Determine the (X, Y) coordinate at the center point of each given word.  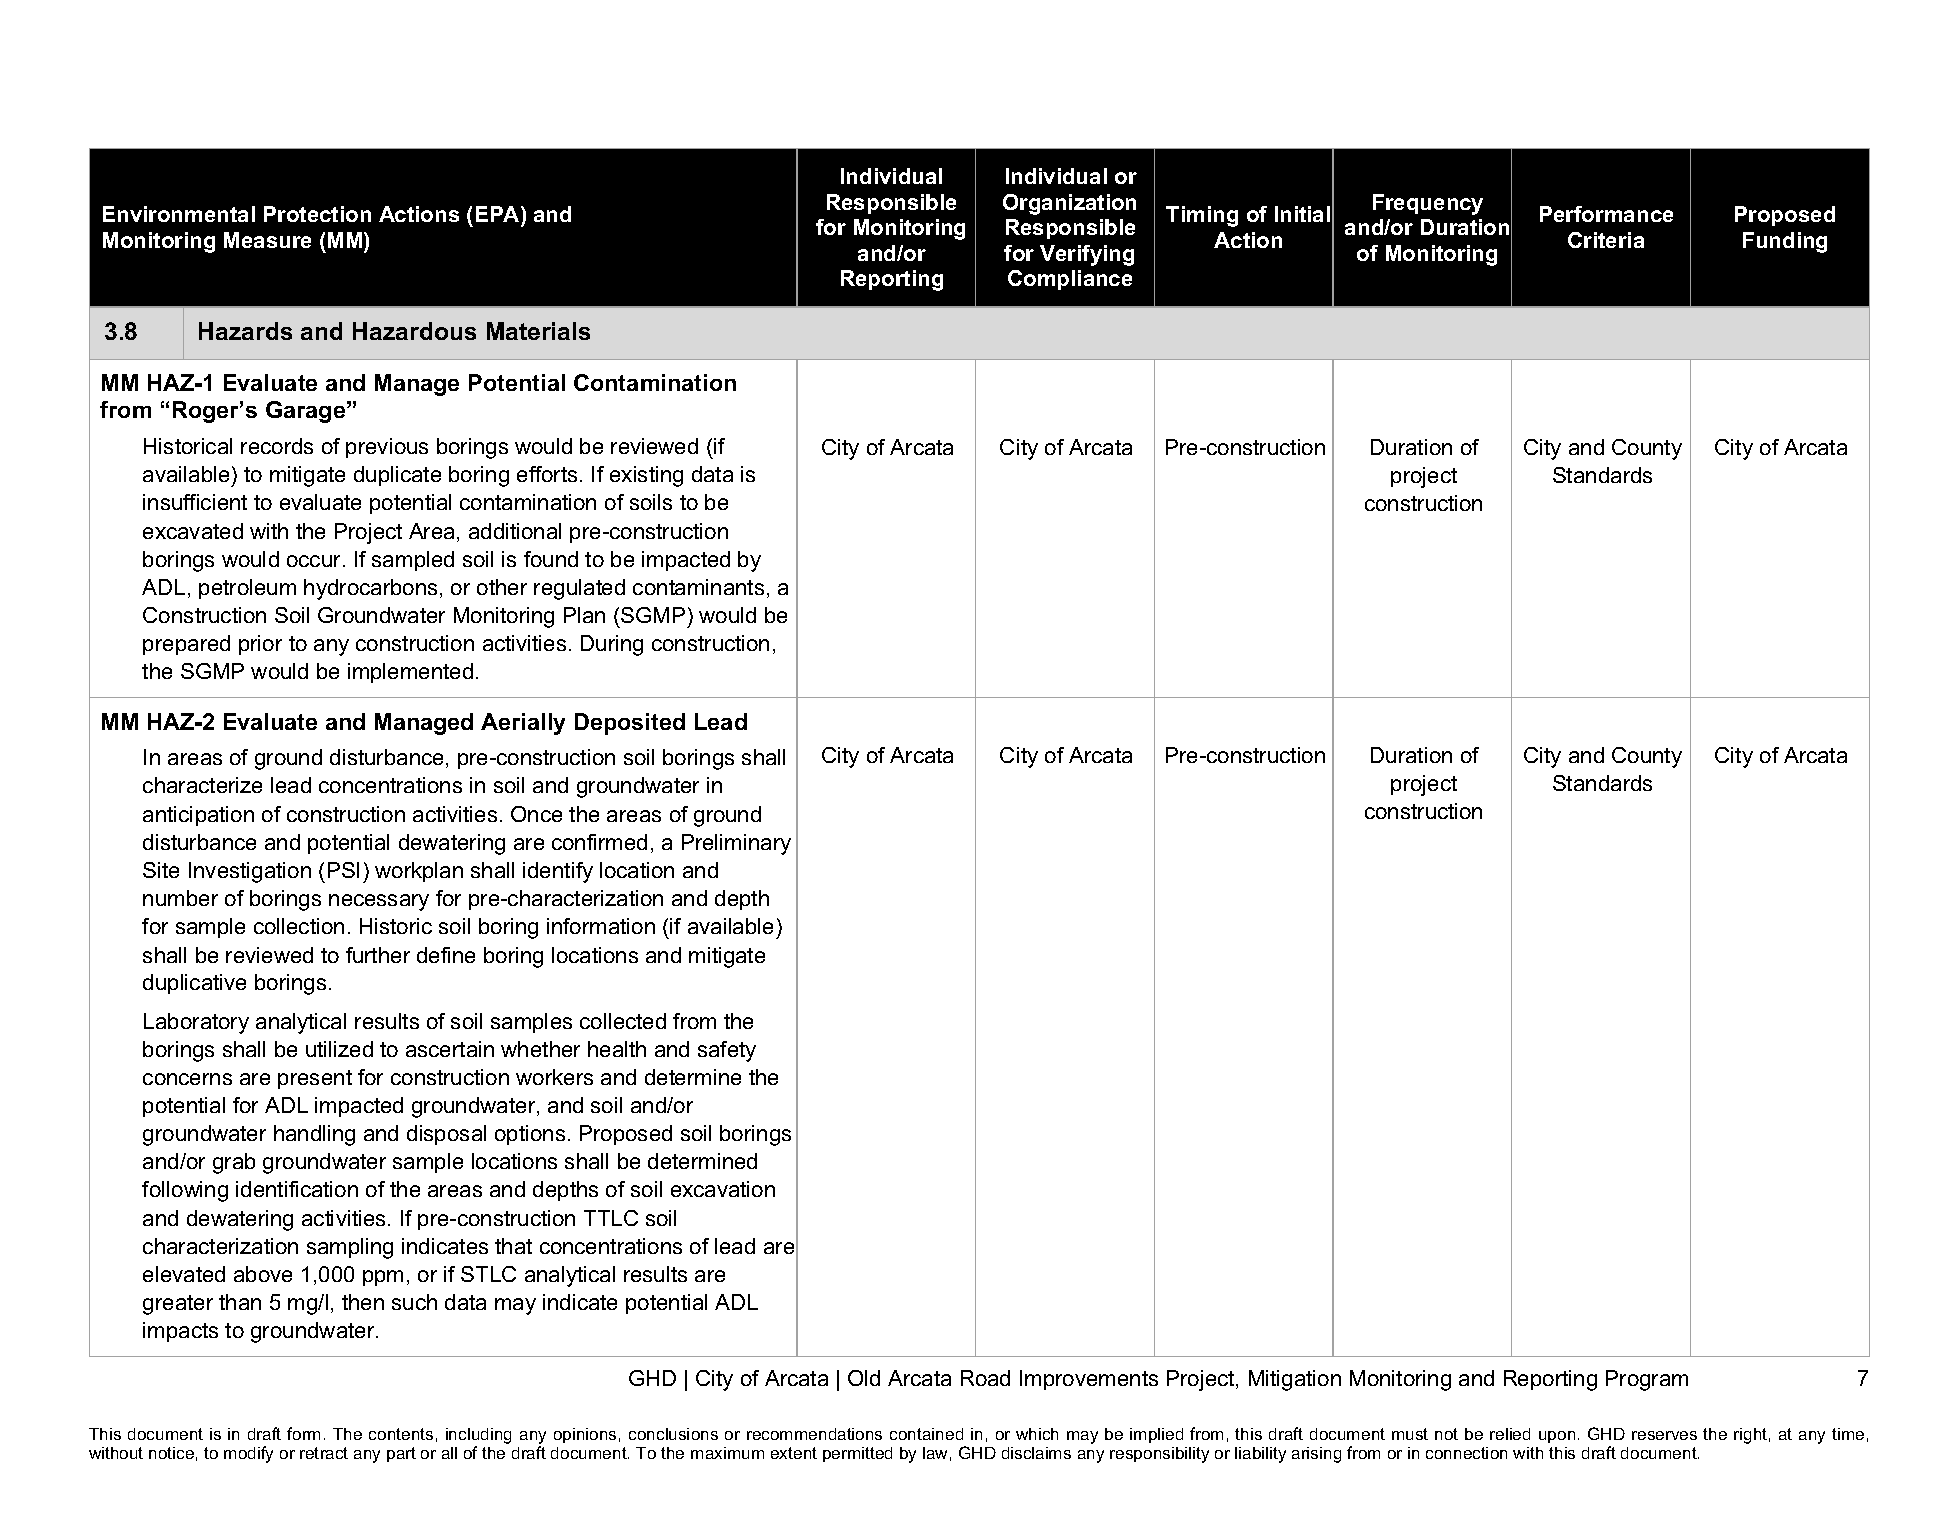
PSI (343, 870)
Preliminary (736, 844)
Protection (317, 214)
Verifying (1087, 255)
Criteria (1606, 240)
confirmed (599, 842)
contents (401, 1434)
